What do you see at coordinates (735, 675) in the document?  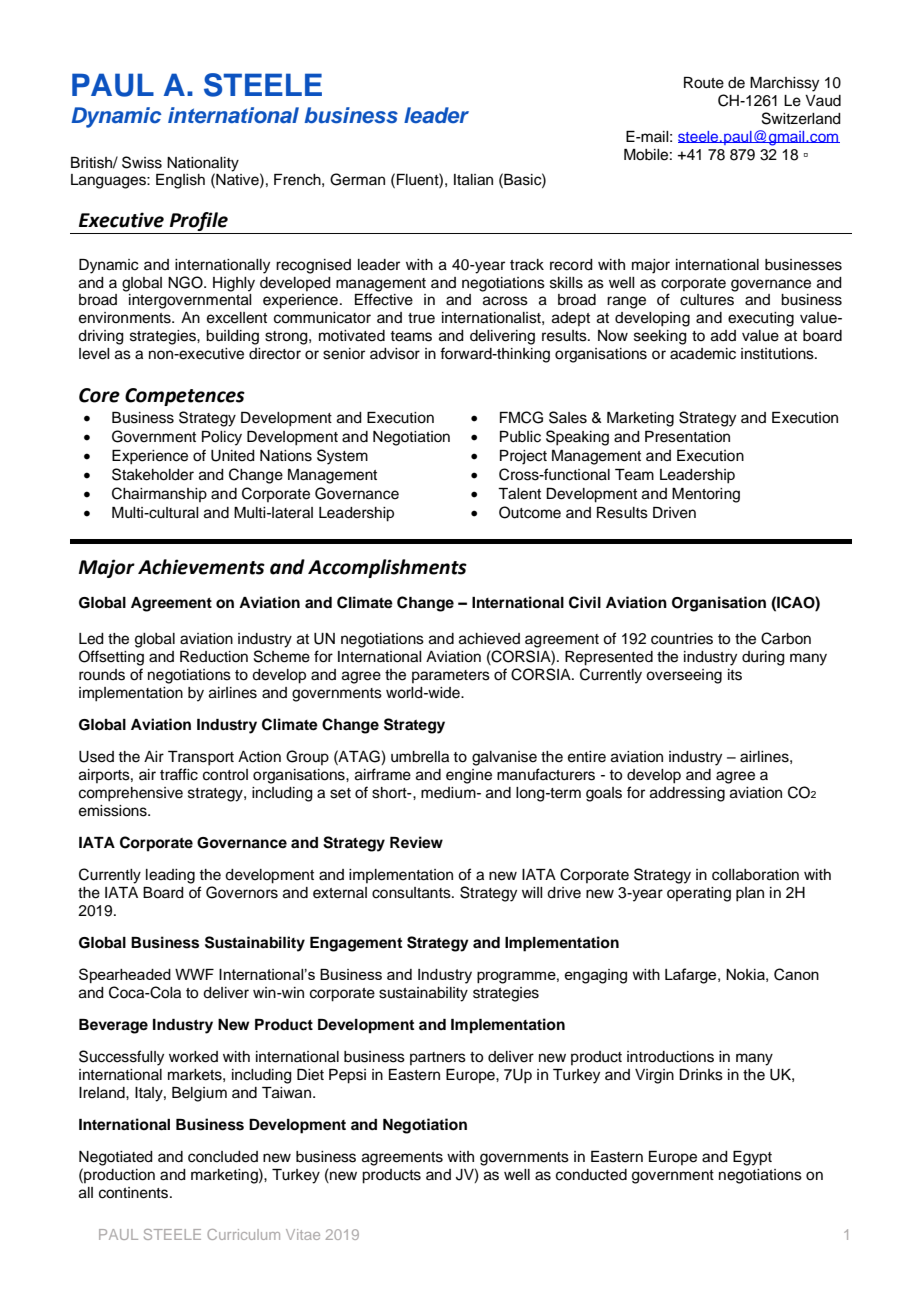 I see `its` at bounding box center [735, 675].
